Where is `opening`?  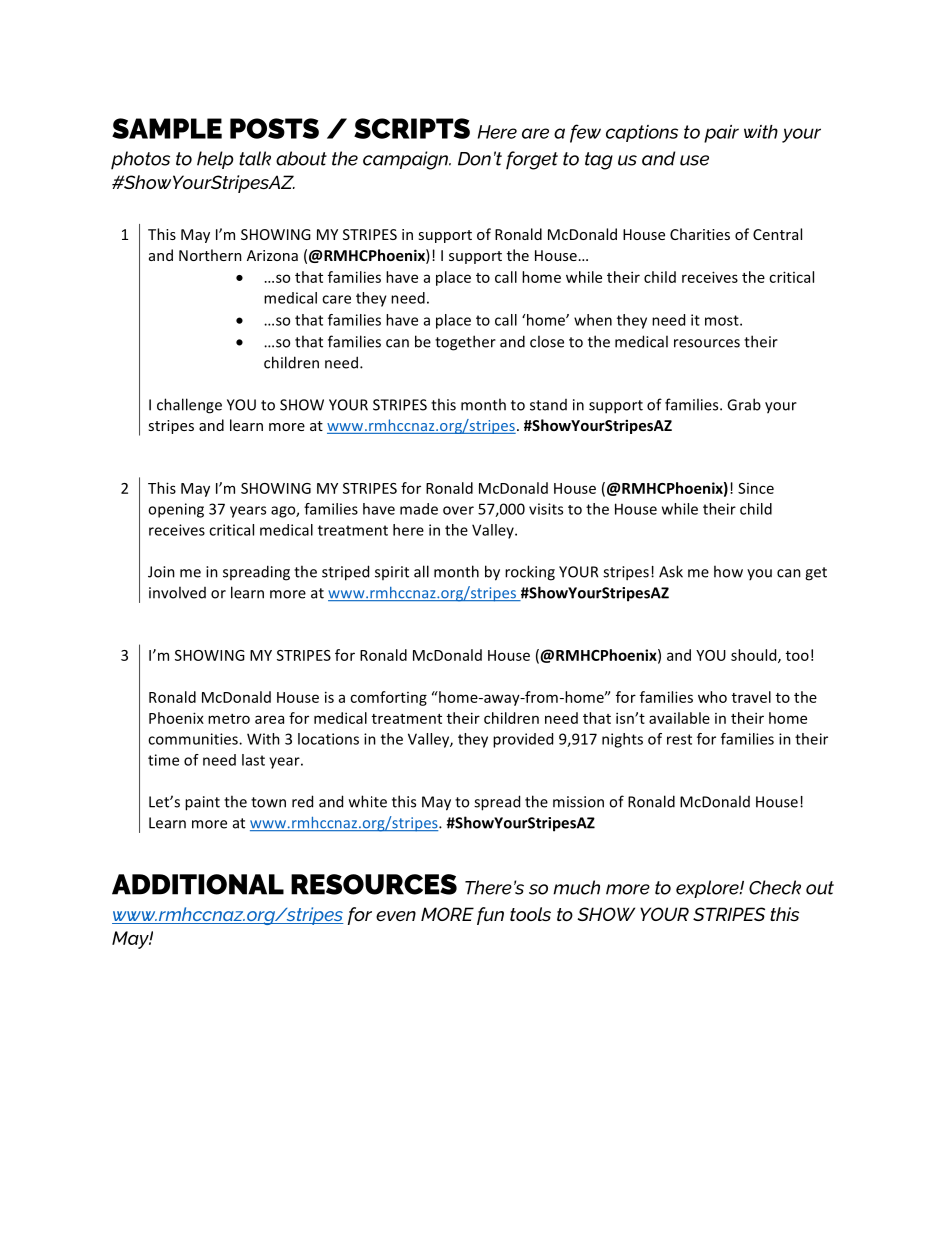
opening is located at coordinates (176, 510).
